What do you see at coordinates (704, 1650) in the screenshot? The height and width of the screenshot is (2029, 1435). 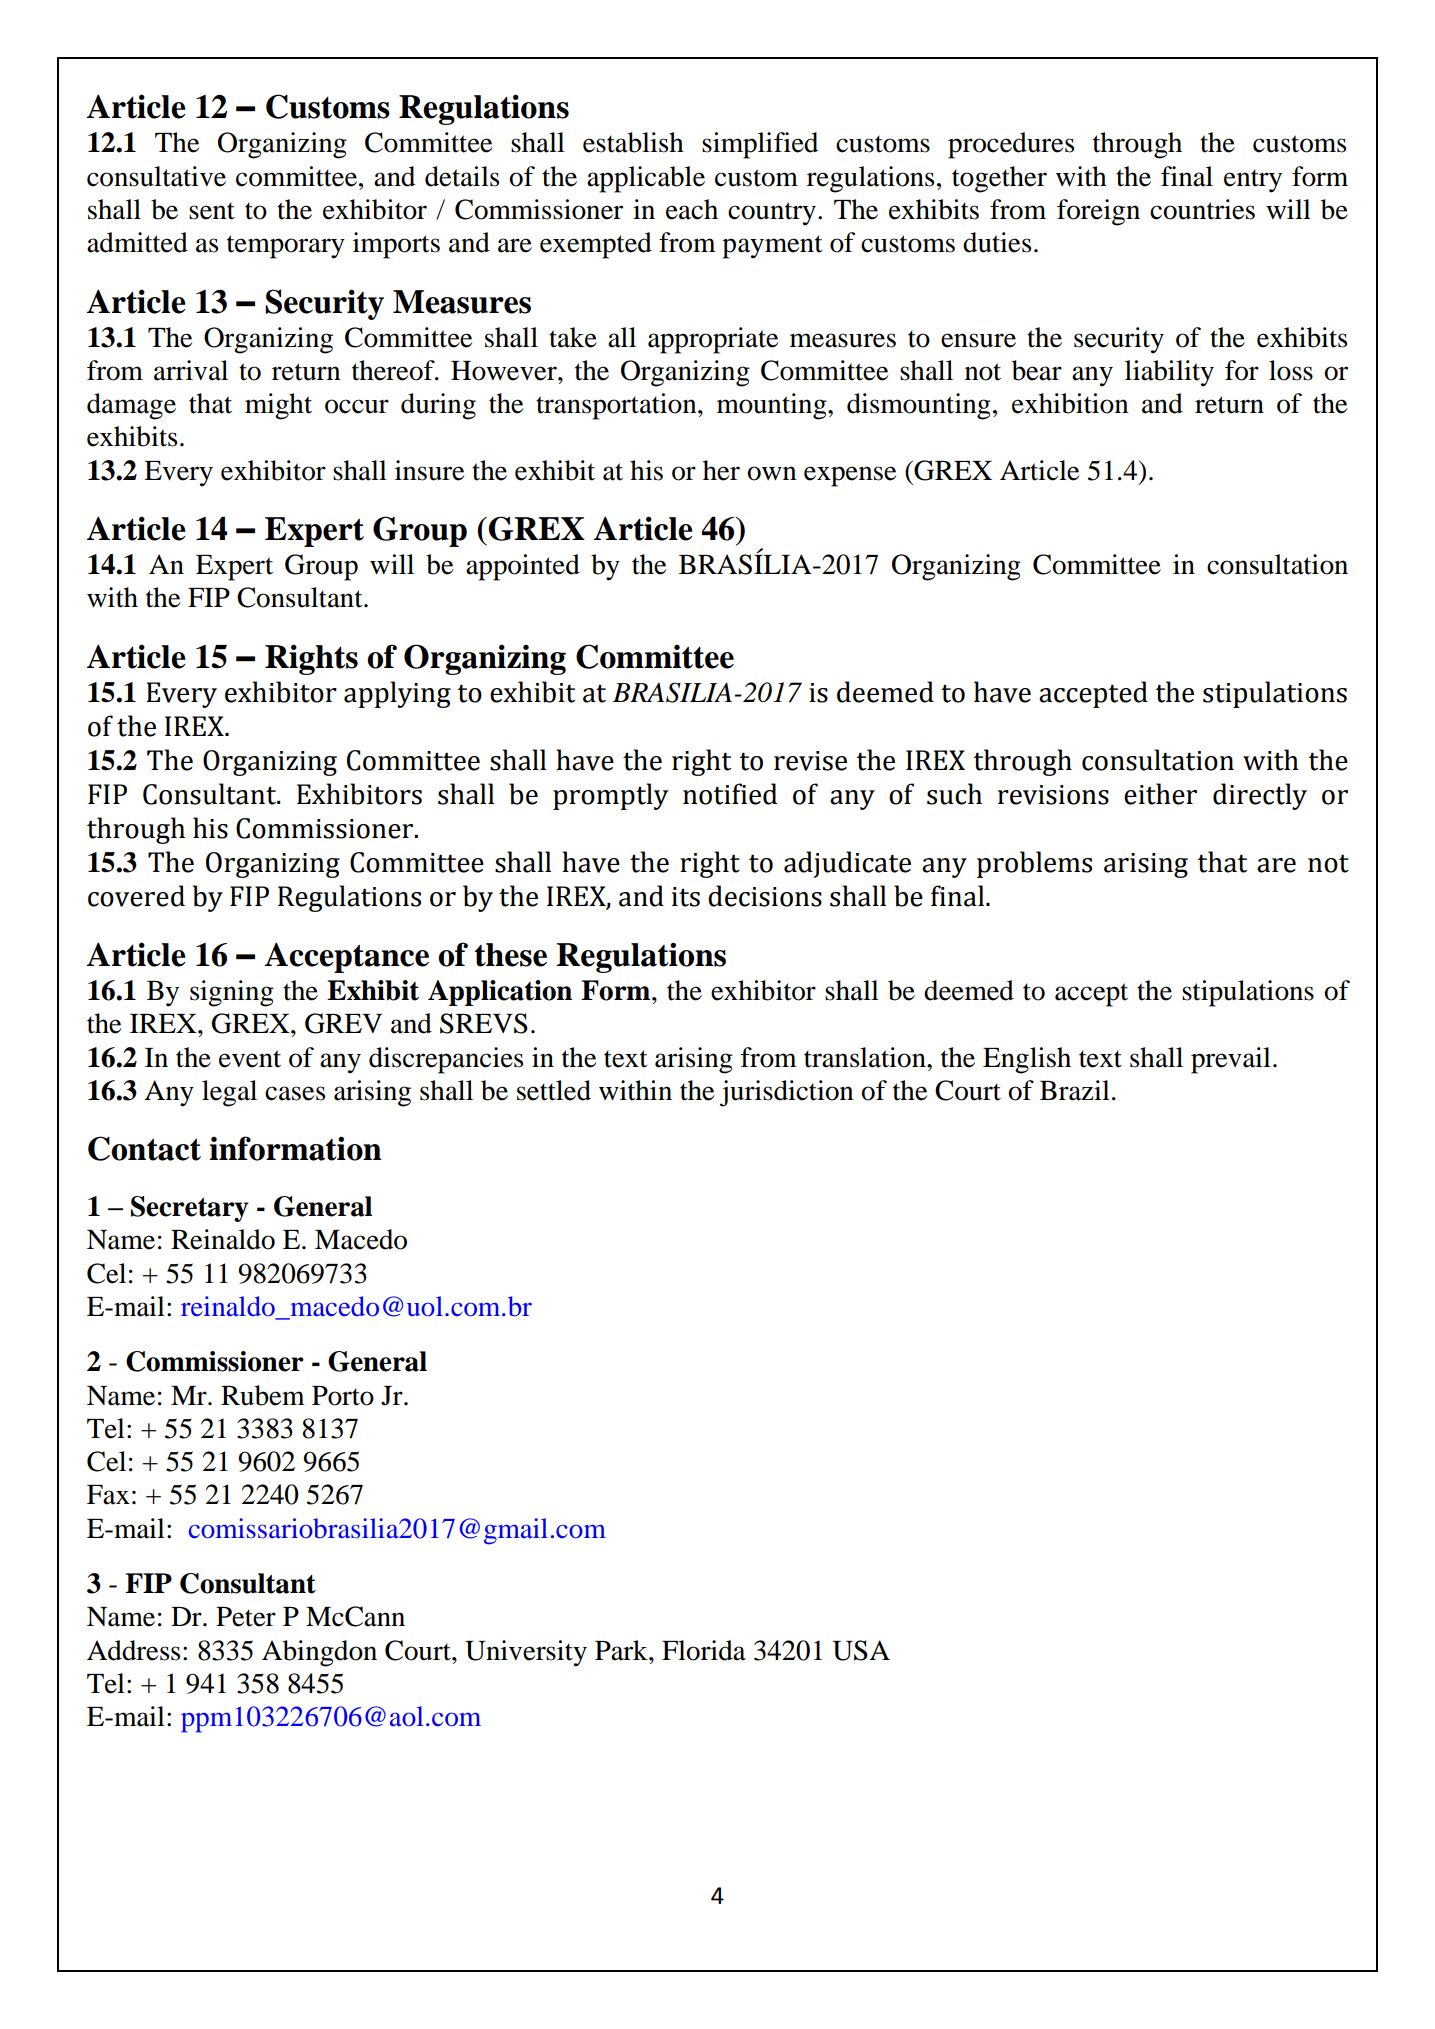 I see `Florida` at bounding box center [704, 1650].
